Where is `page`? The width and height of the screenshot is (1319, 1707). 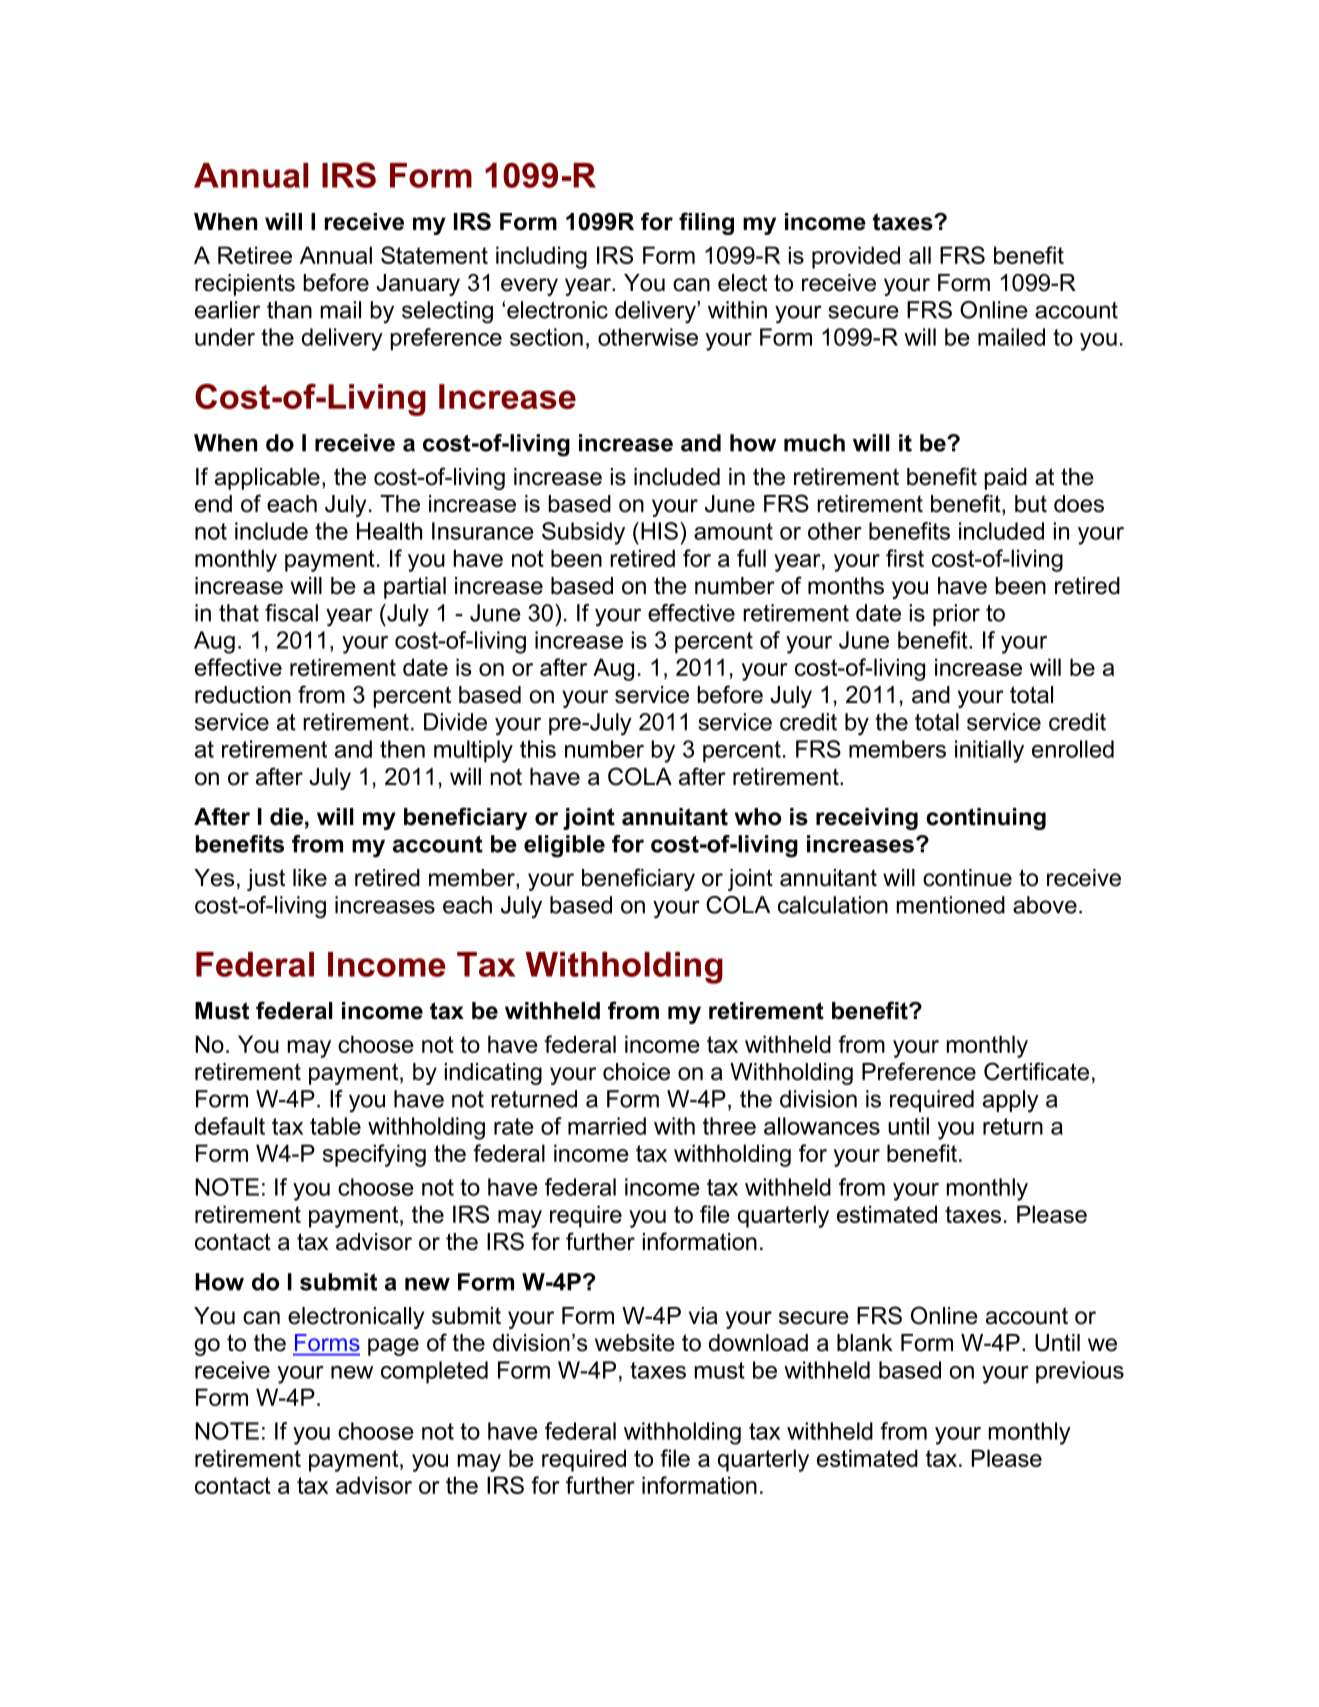 page is located at coordinates (393, 1347).
